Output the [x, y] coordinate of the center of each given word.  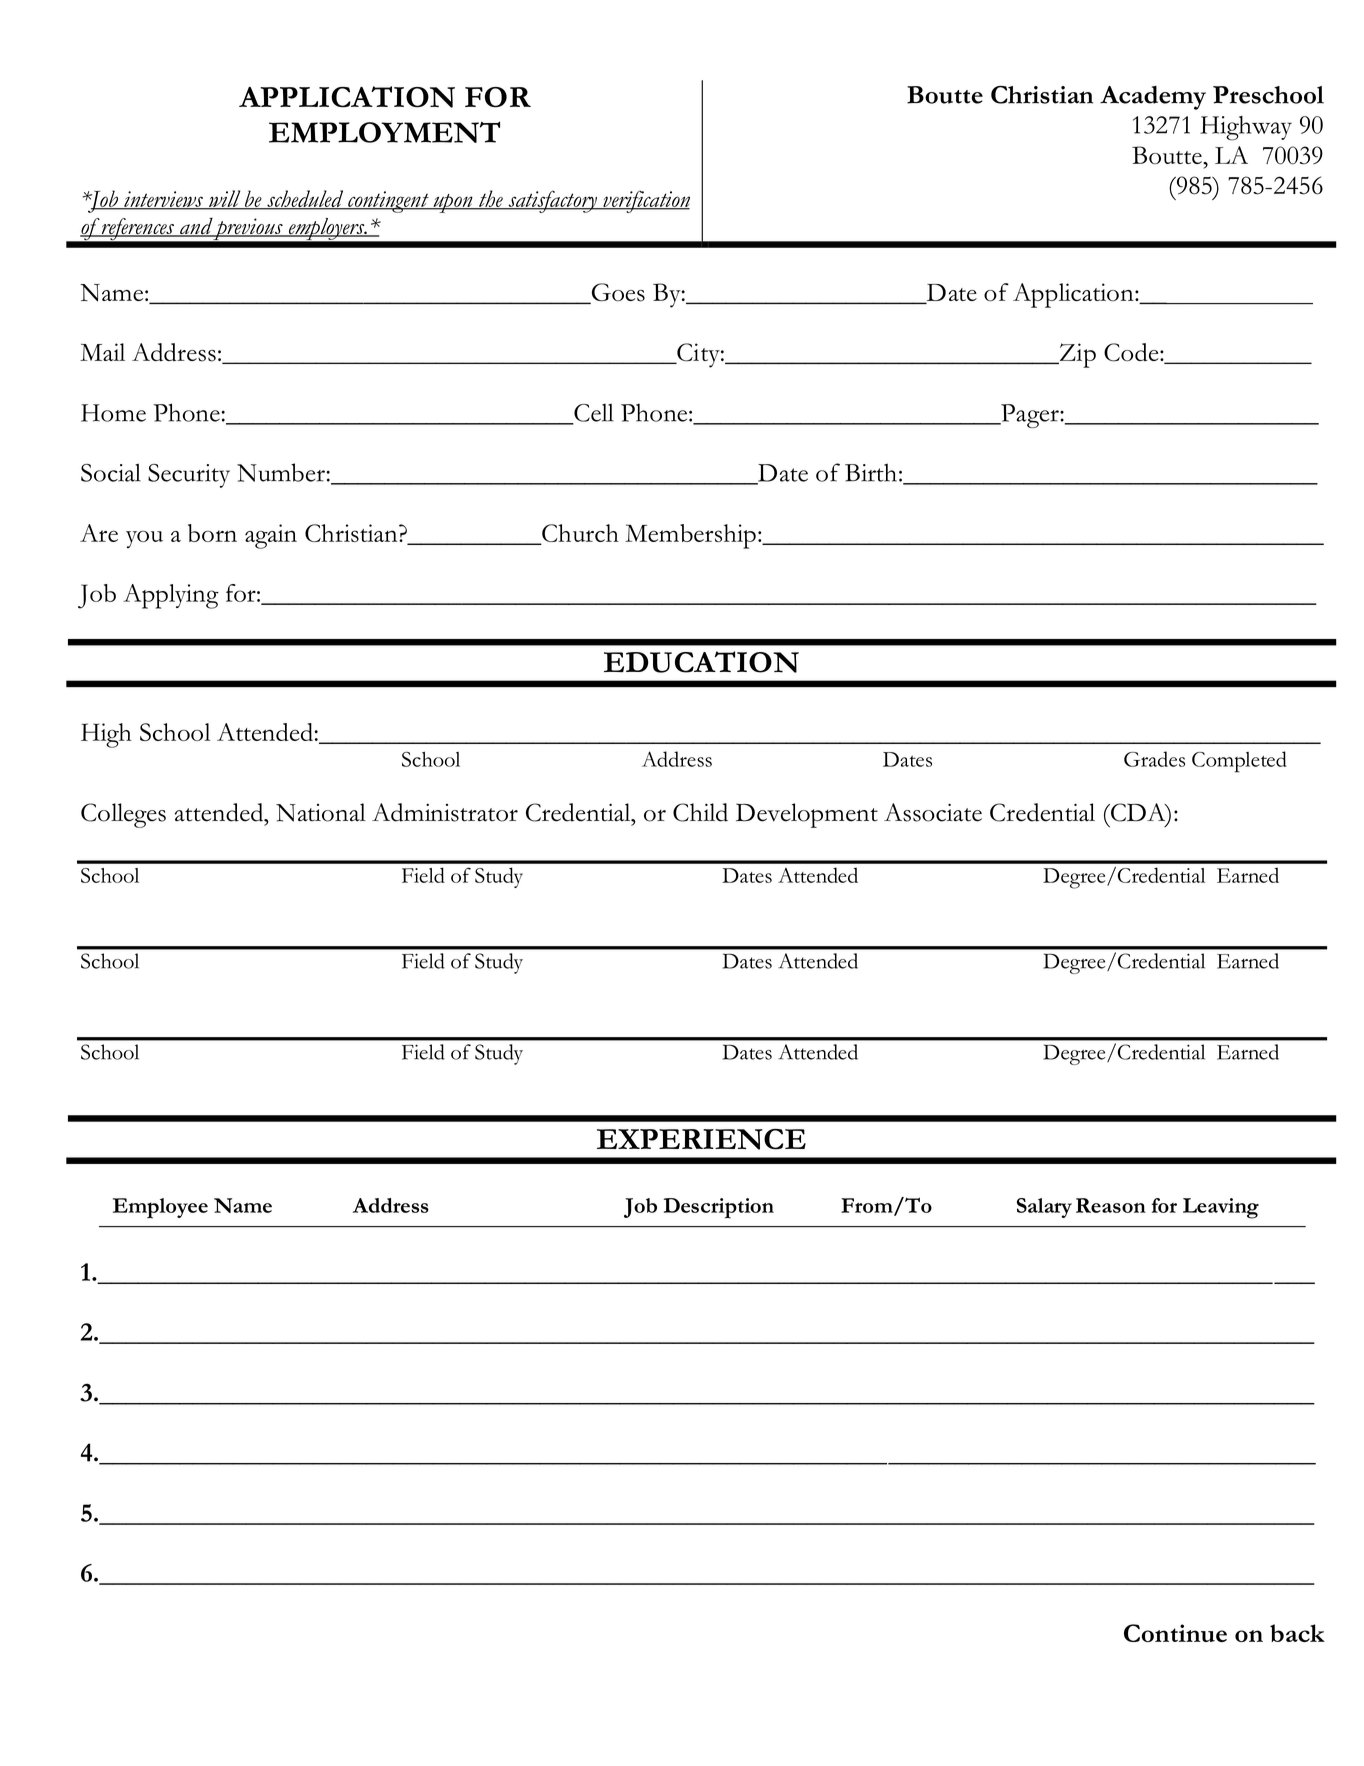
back [1297, 1633]
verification [645, 201]
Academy [1153, 98]
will [224, 199]
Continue [1175, 1633]
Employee [160, 1208]
